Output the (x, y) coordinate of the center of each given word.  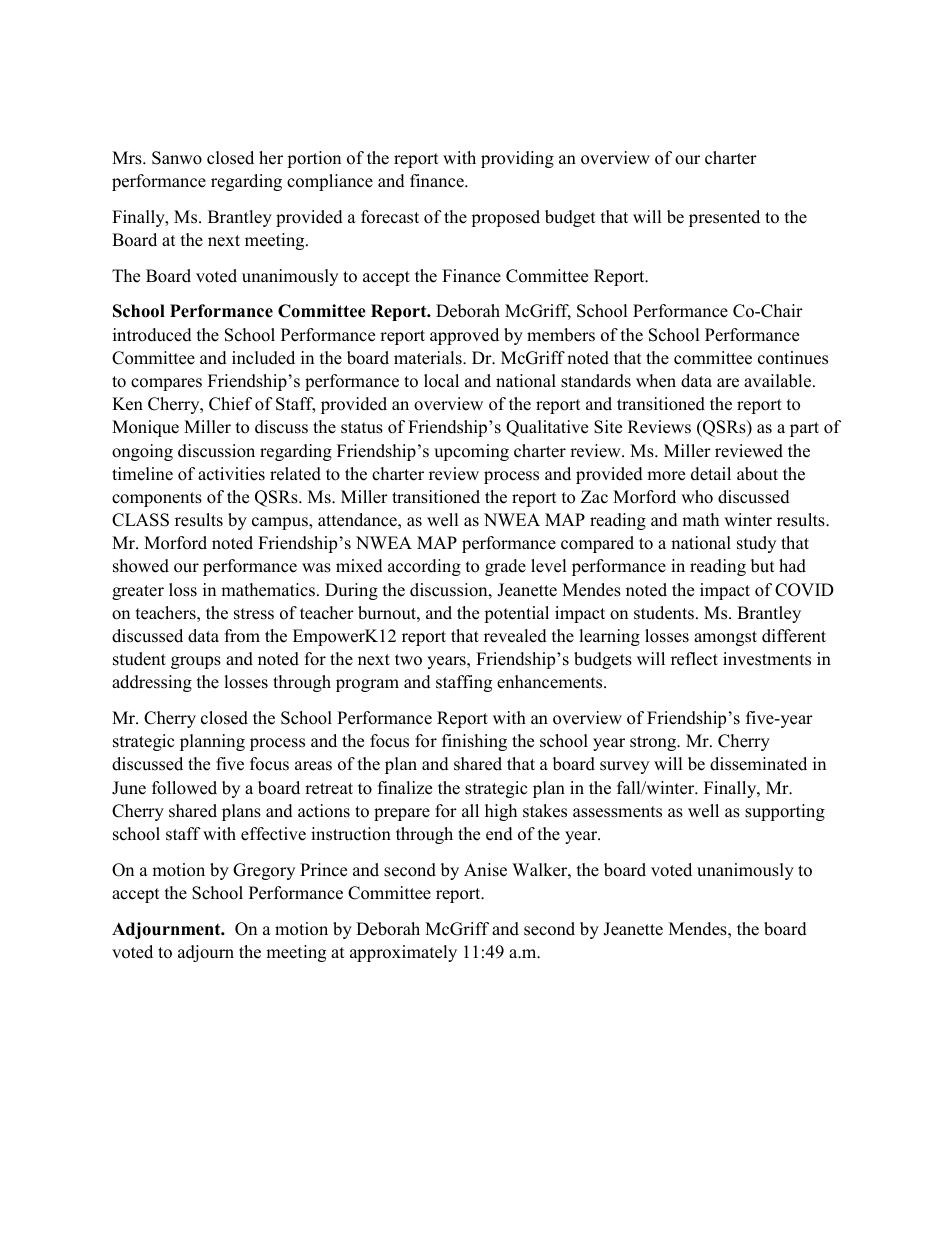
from (242, 636)
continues (793, 358)
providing (517, 159)
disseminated (758, 764)
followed (184, 788)
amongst (725, 638)
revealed (515, 636)
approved (464, 336)
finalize (405, 788)
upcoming (471, 452)
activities (231, 474)
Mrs (128, 158)
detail (711, 474)
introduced (152, 335)
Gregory (264, 871)
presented (724, 218)
